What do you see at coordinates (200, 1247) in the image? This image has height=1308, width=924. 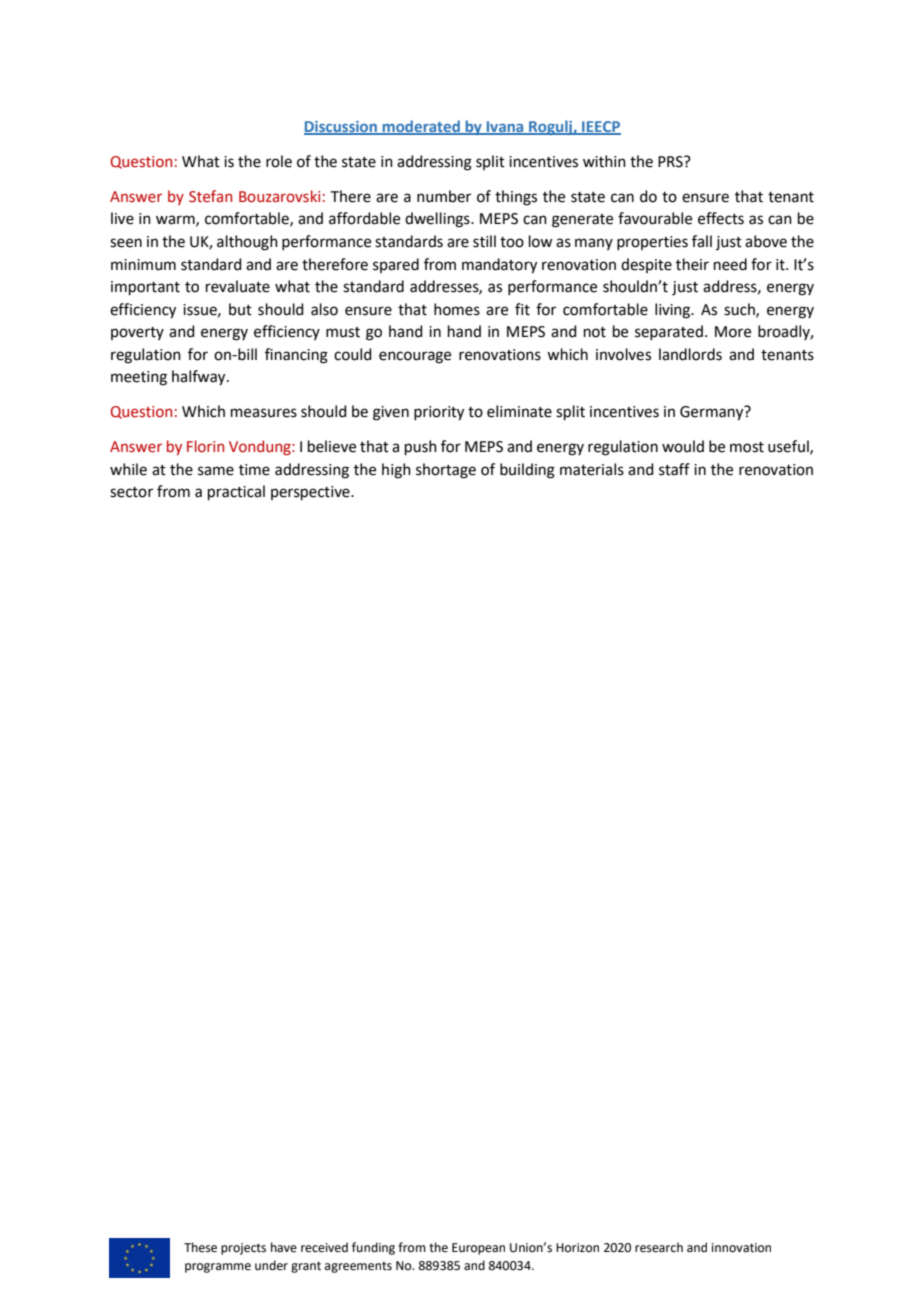 I see `These` at bounding box center [200, 1247].
